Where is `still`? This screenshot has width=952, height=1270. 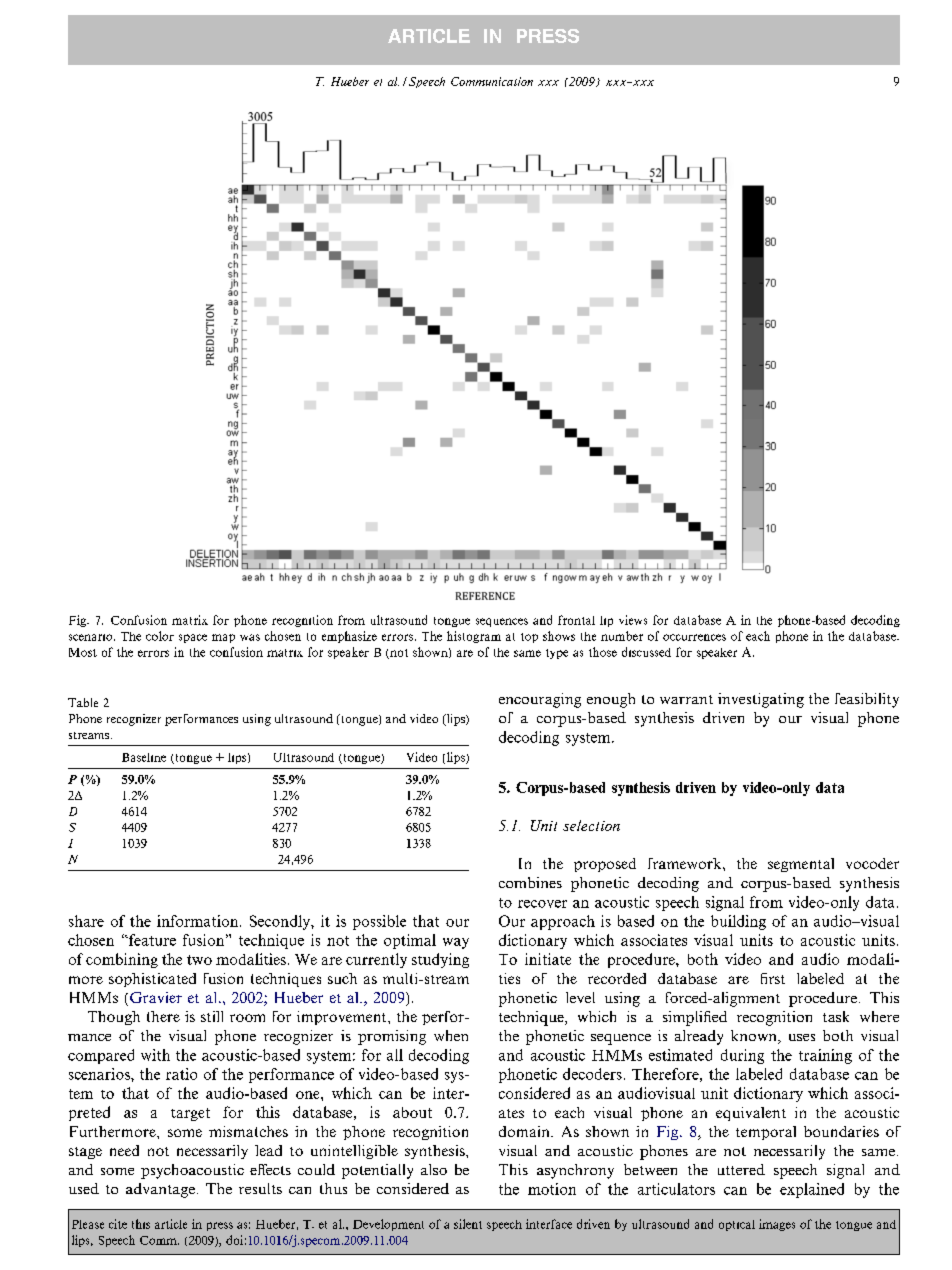 still is located at coordinates (212, 1016).
